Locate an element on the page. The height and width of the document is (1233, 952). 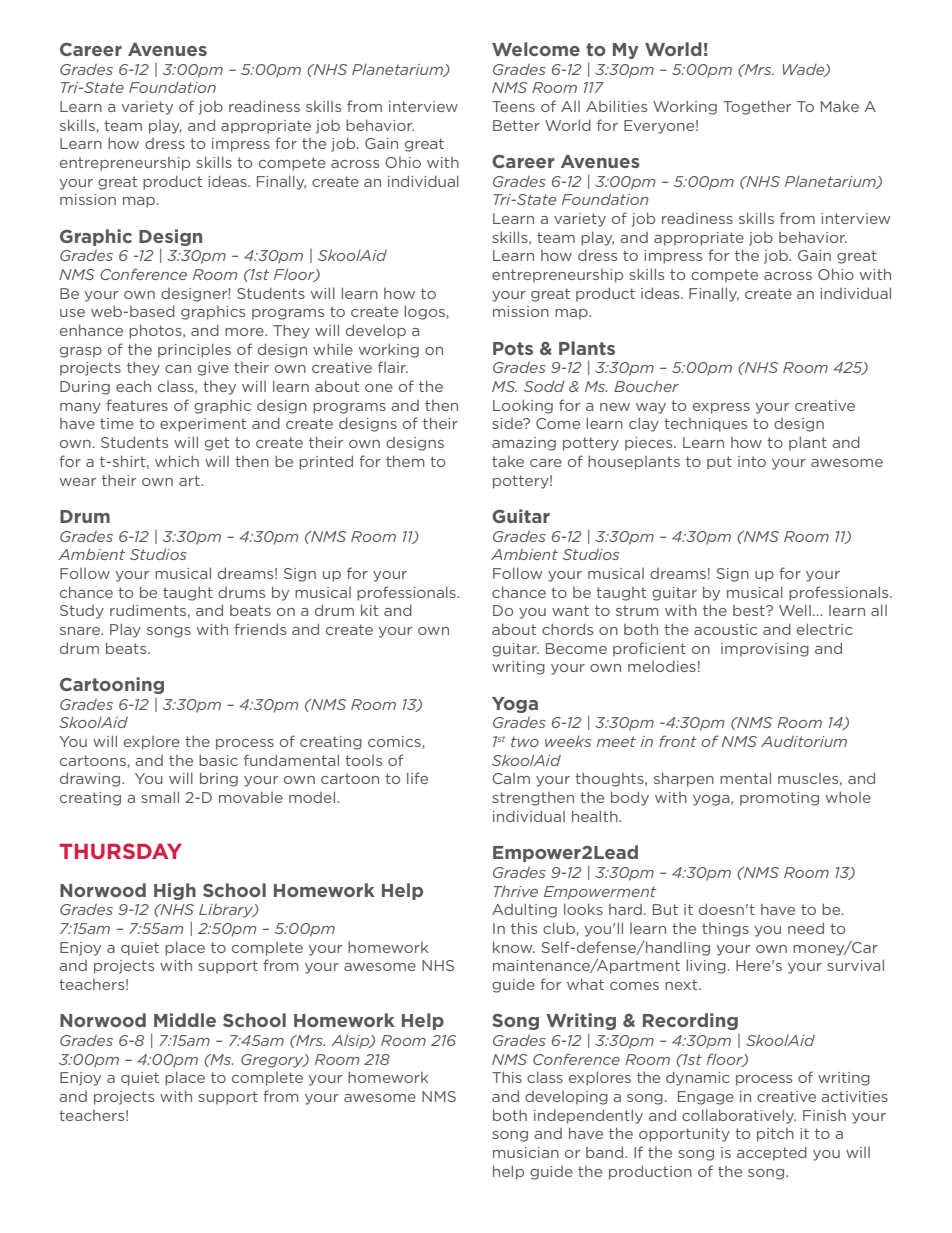
Together is located at coordinates (757, 107).
